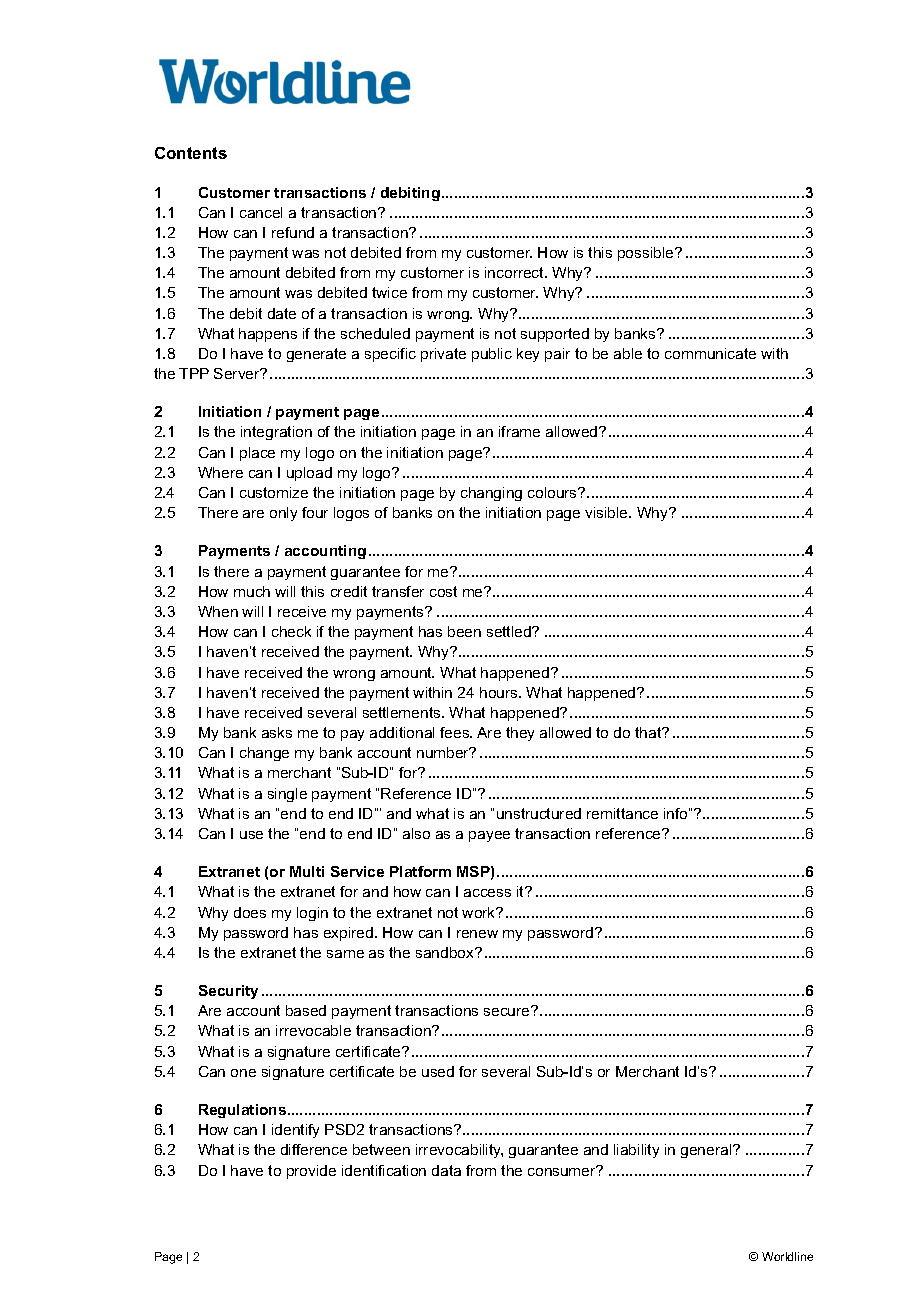 The width and height of the document is (924, 1308). Describe the element at coordinates (287, 795) in the document. I see `single` at that location.
